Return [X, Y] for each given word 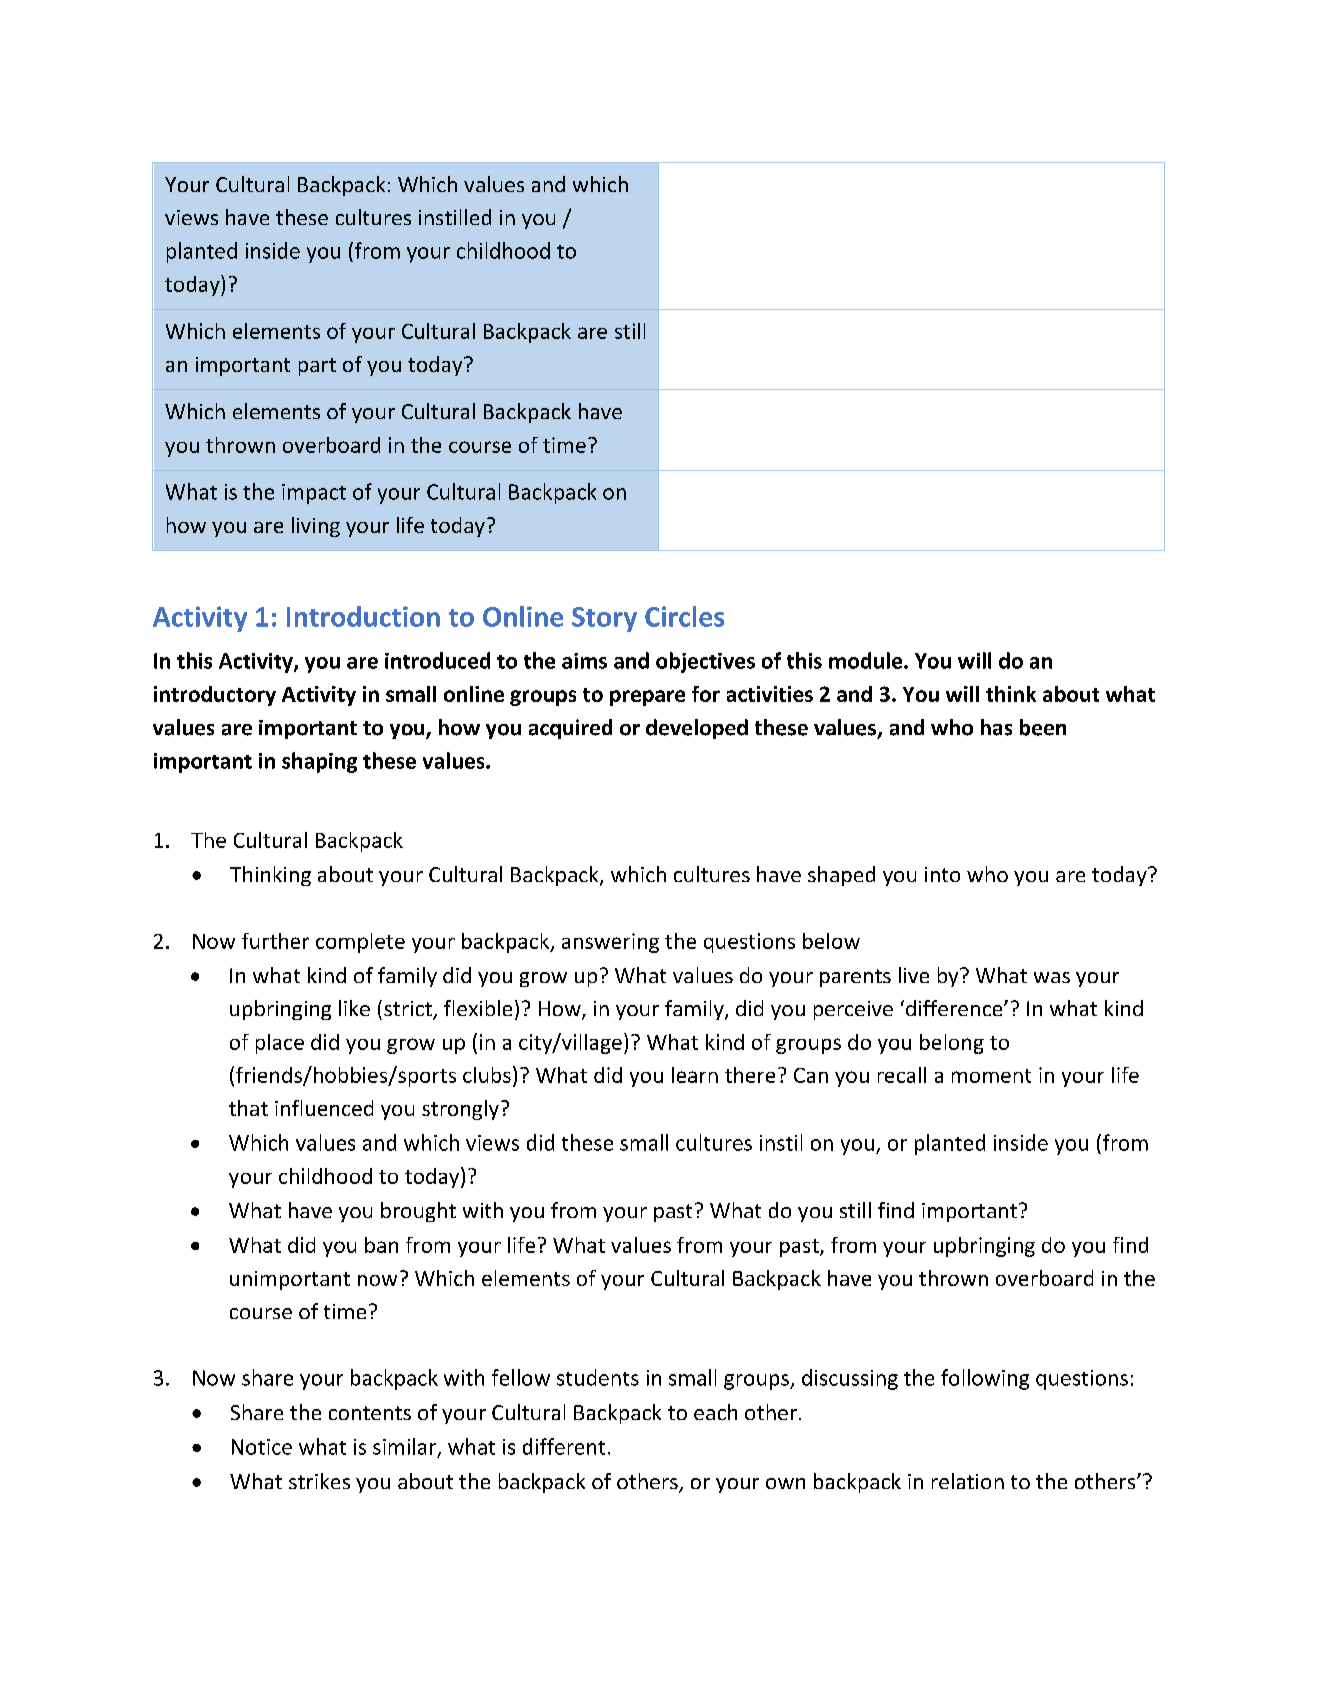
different [564, 1446]
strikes [319, 1481]
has [996, 727]
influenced [324, 1108]
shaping [319, 762]
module [867, 660]
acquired [570, 729]
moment [991, 1076]
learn [695, 1075]
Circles [684, 616]
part [317, 367]
